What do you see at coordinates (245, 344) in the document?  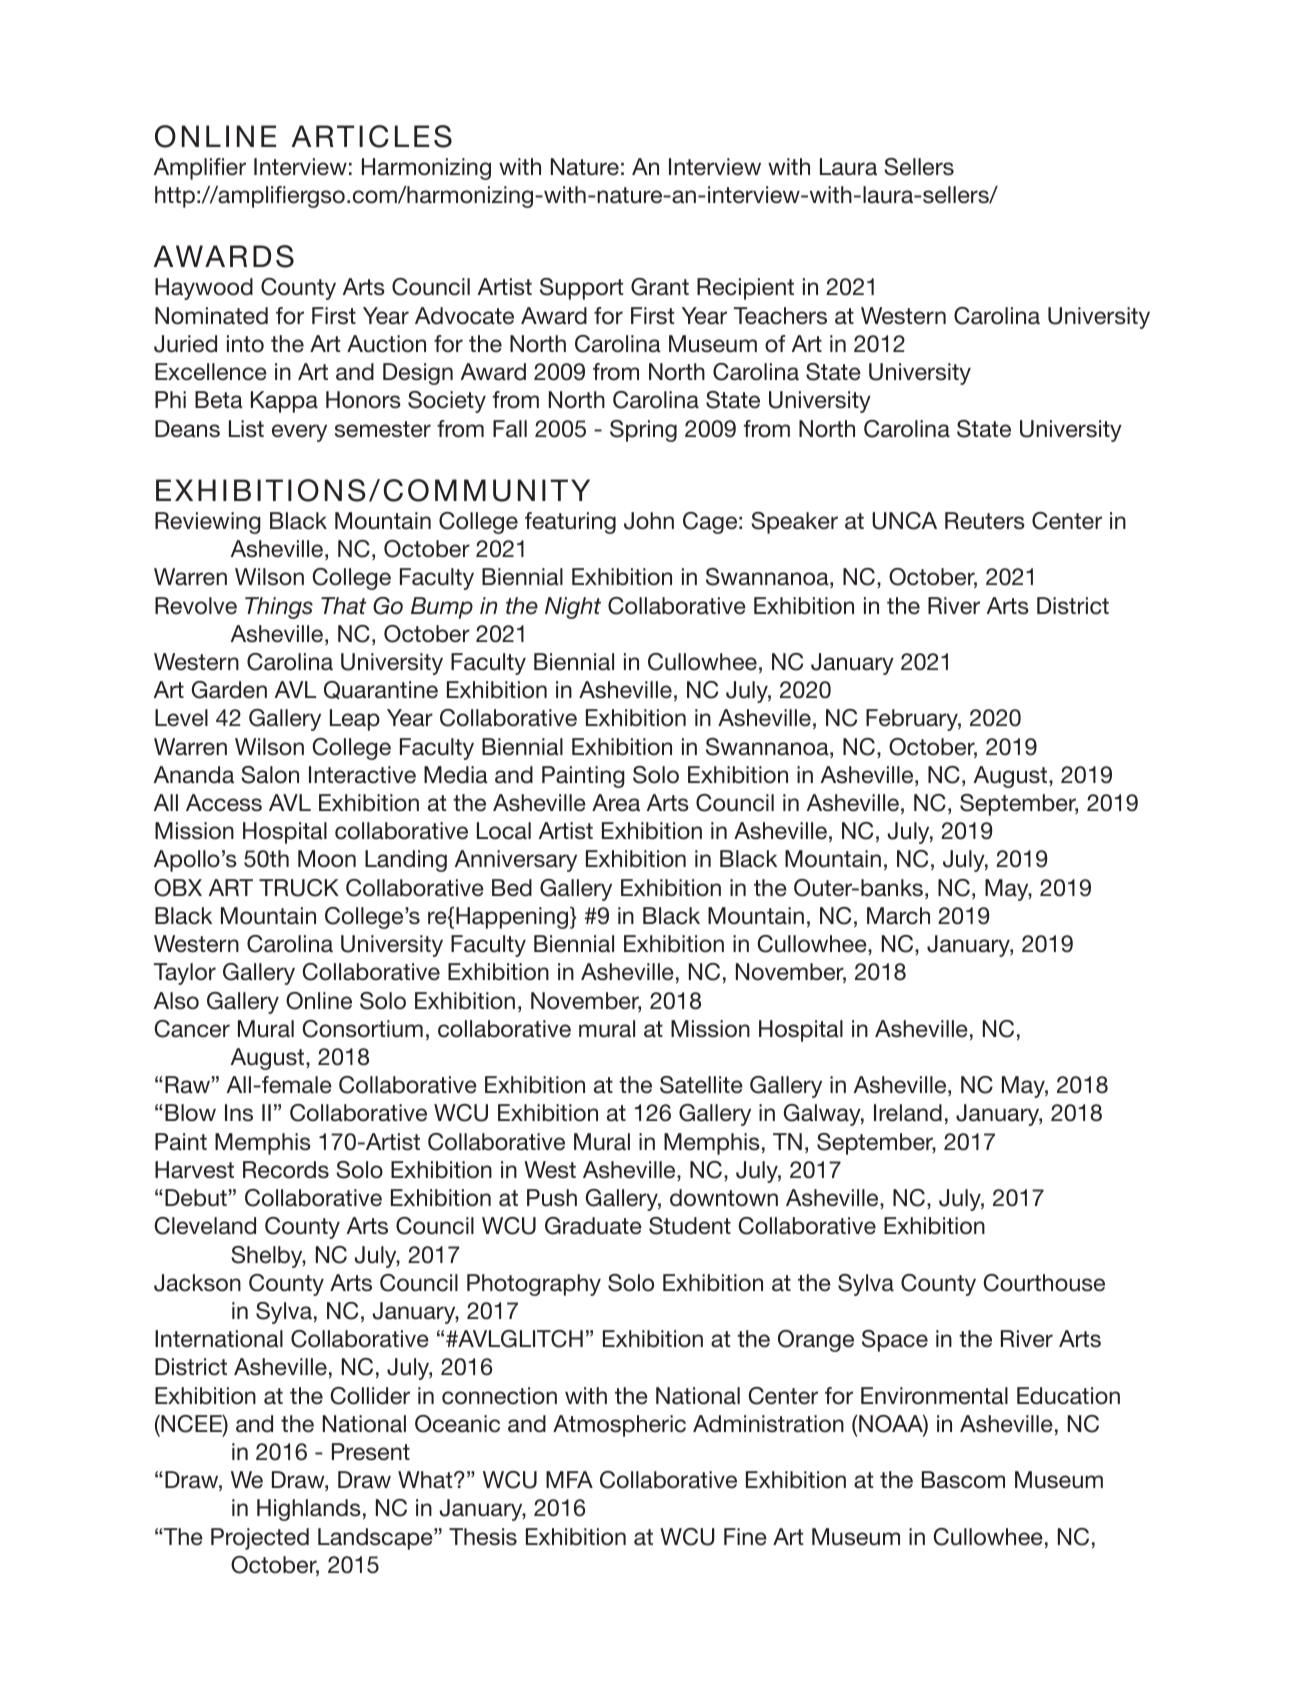 I see `into` at bounding box center [245, 344].
